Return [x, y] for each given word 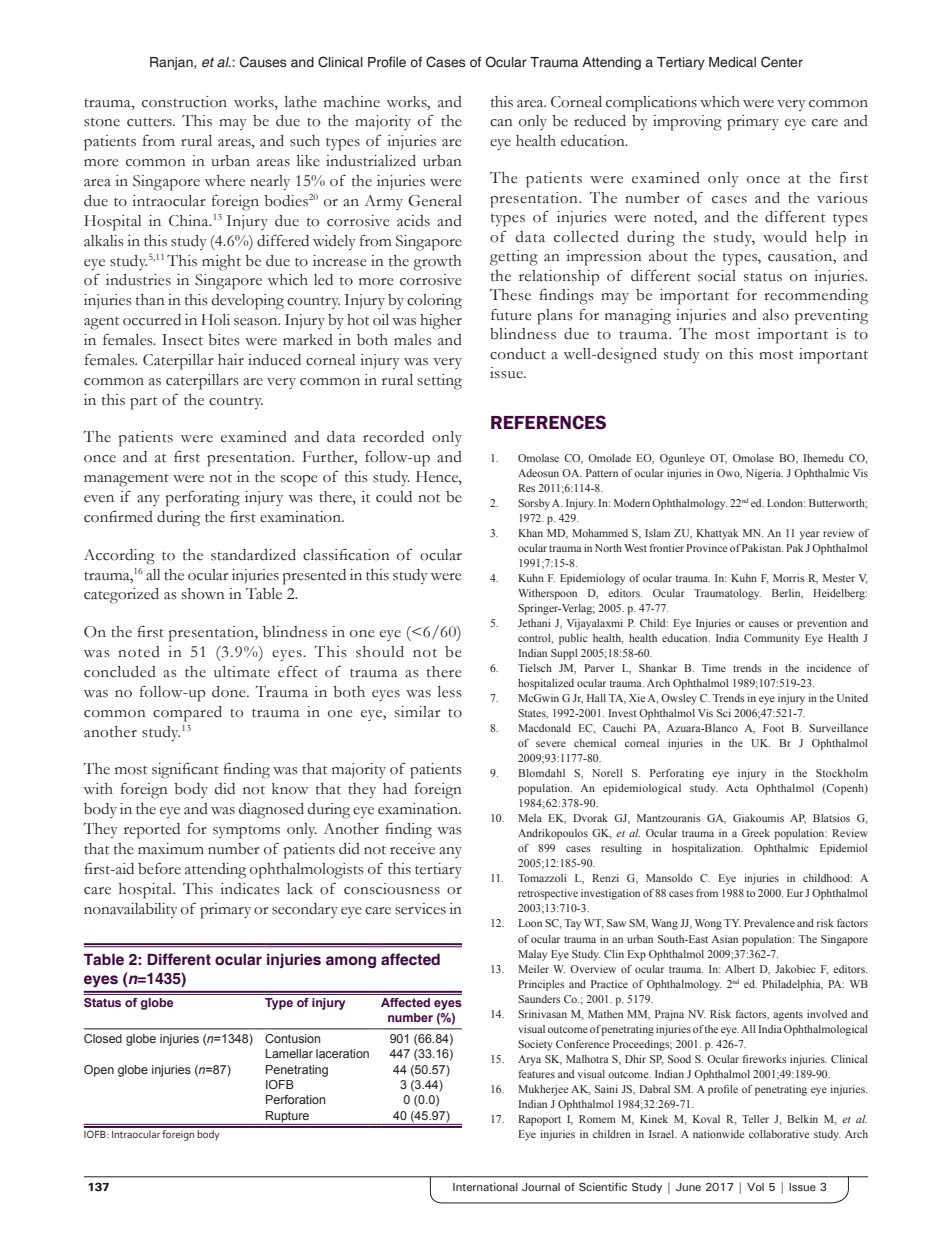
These [510, 295]
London [786, 503]
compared [187, 714]
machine [352, 102]
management [126, 480]
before [159, 868]
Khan [530, 533]
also [776, 315]
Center [782, 62]
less [450, 692]
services [420, 909]
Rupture [287, 1117]
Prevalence [769, 923]
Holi [215, 320]
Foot [773, 728]
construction [184, 102]
